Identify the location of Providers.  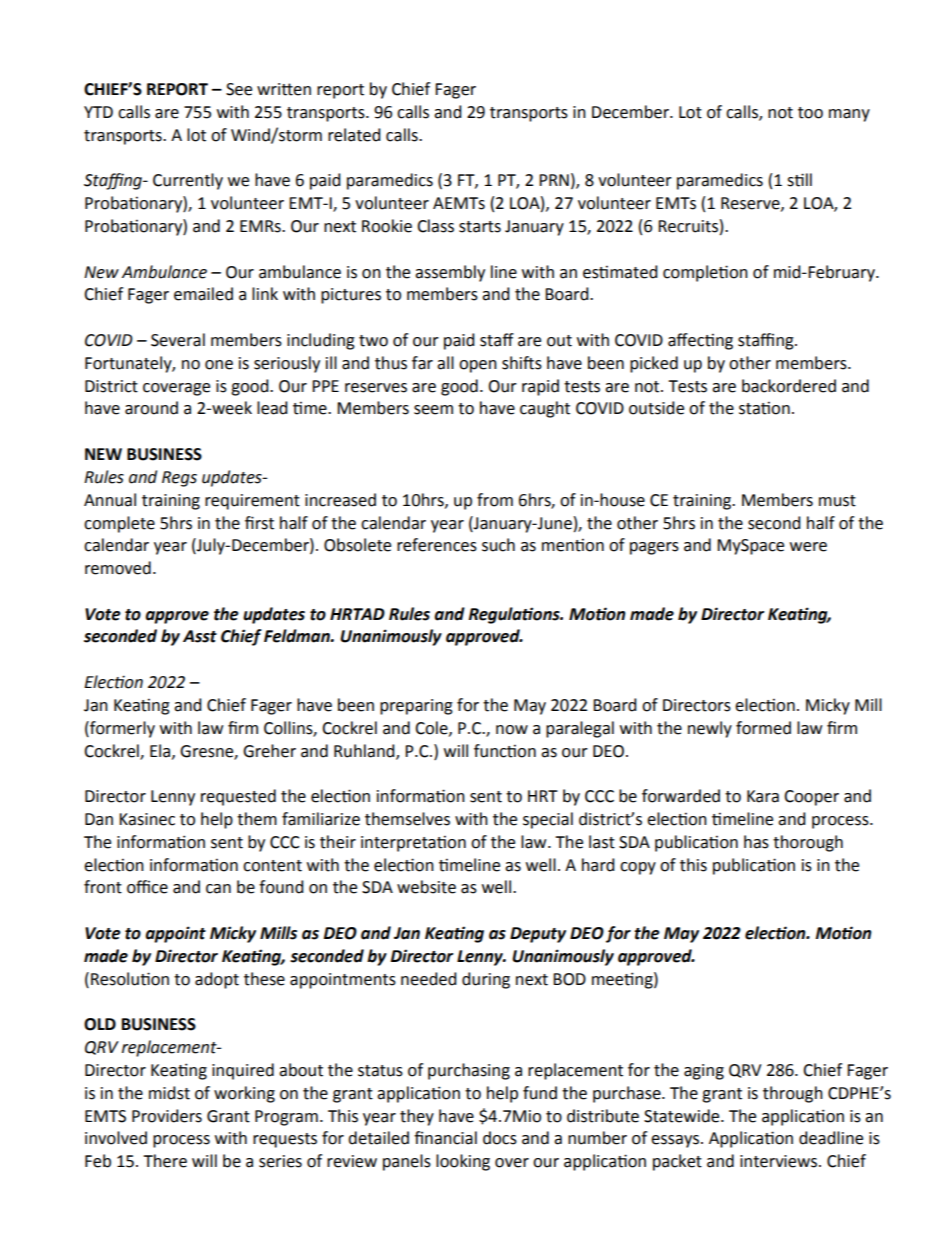
(167, 1116).
